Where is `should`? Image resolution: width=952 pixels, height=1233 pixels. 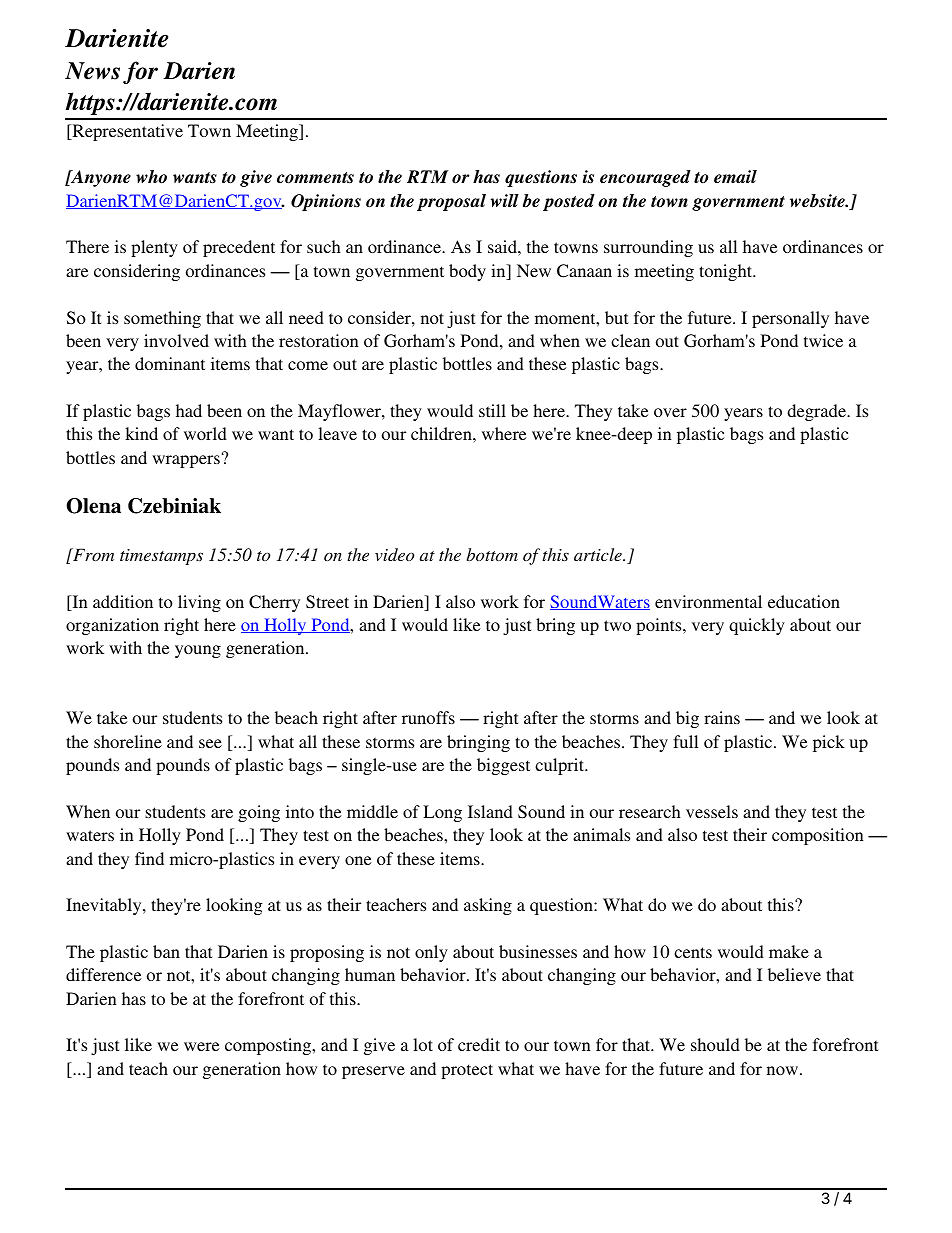
should is located at coordinates (715, 1044).
